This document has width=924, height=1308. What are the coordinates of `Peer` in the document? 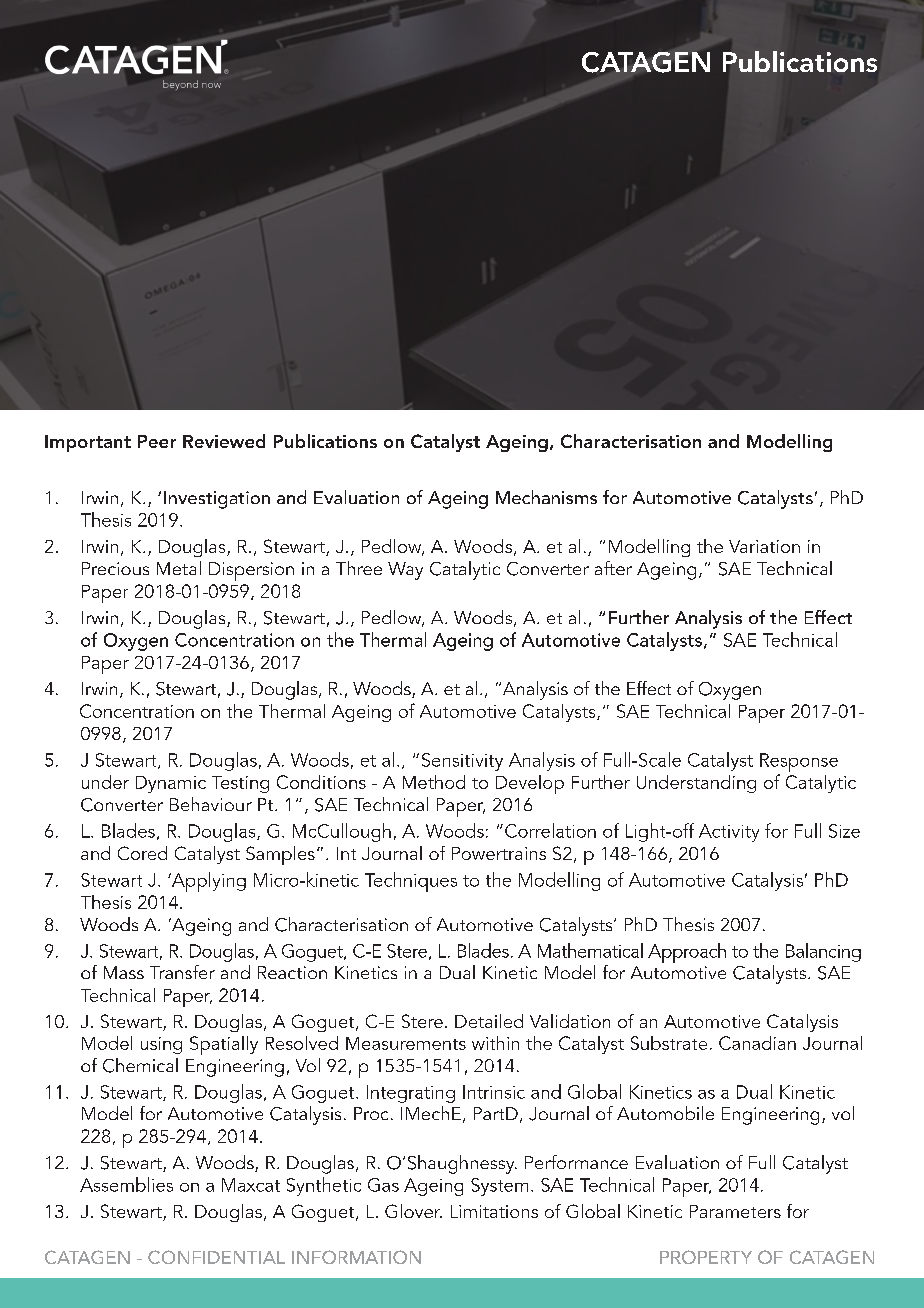 It's located at (157, 441).
